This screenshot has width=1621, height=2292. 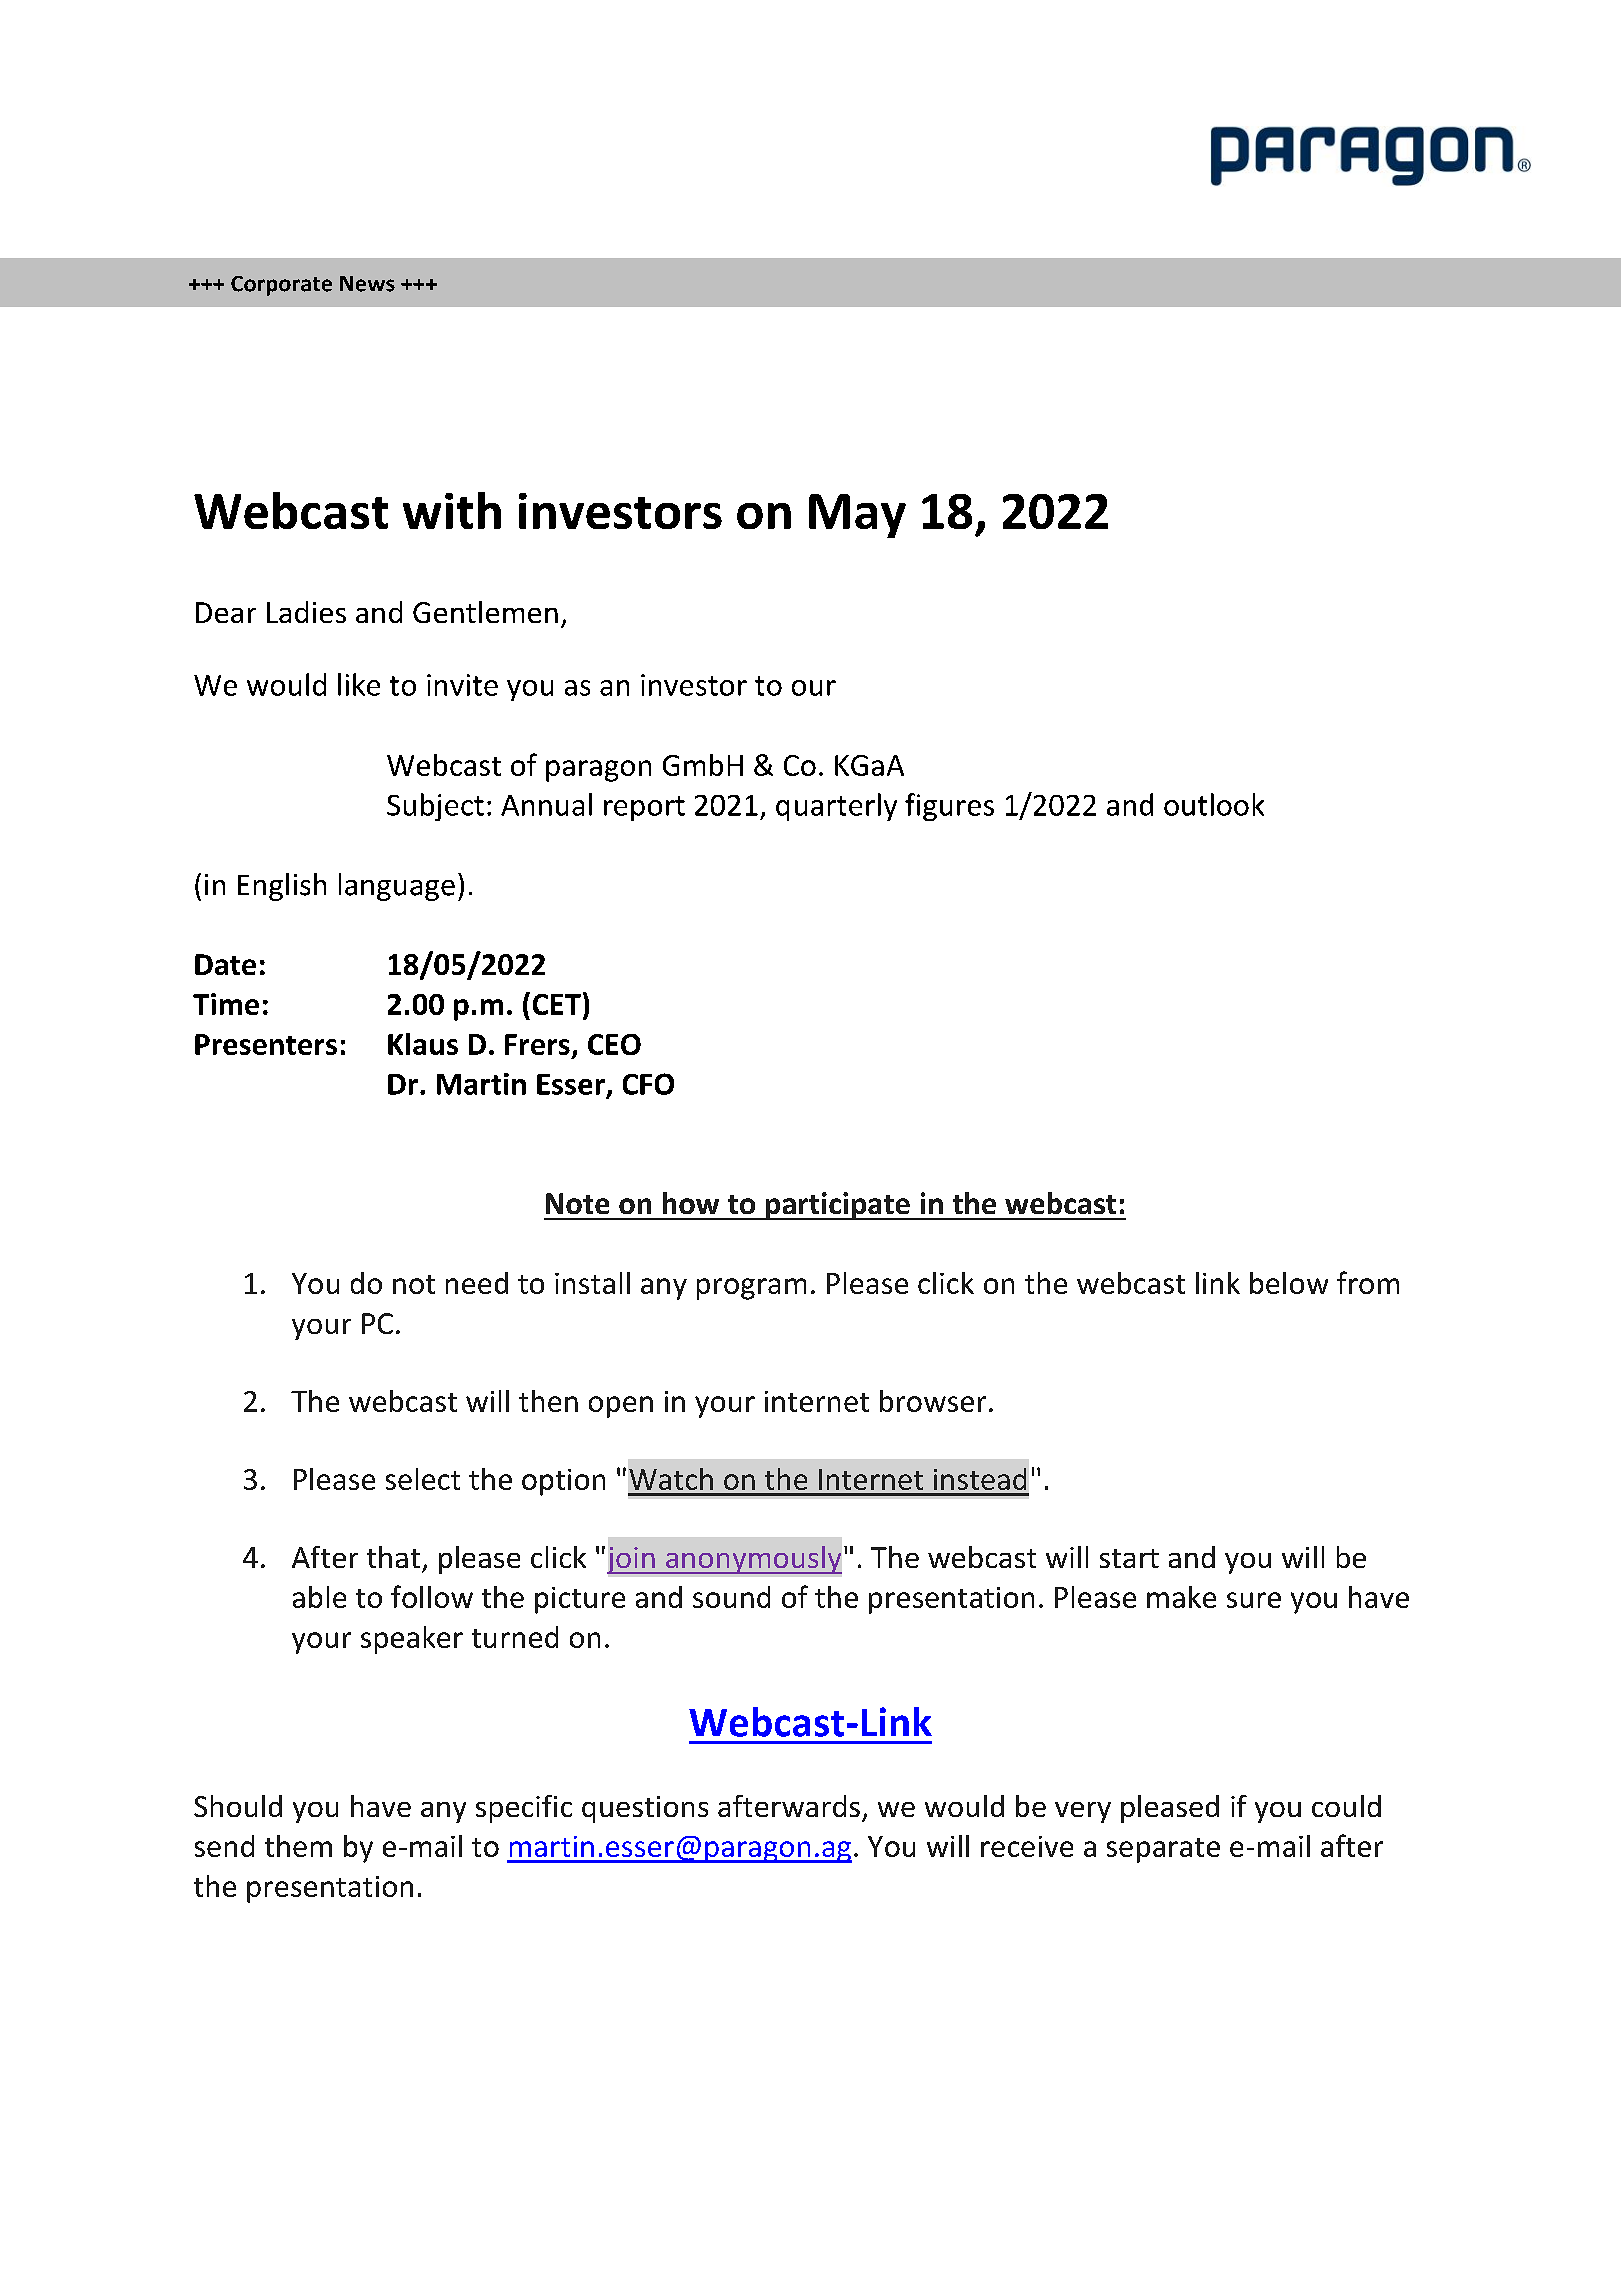 I want to click on outlook, so click(x=1214, y=804).
